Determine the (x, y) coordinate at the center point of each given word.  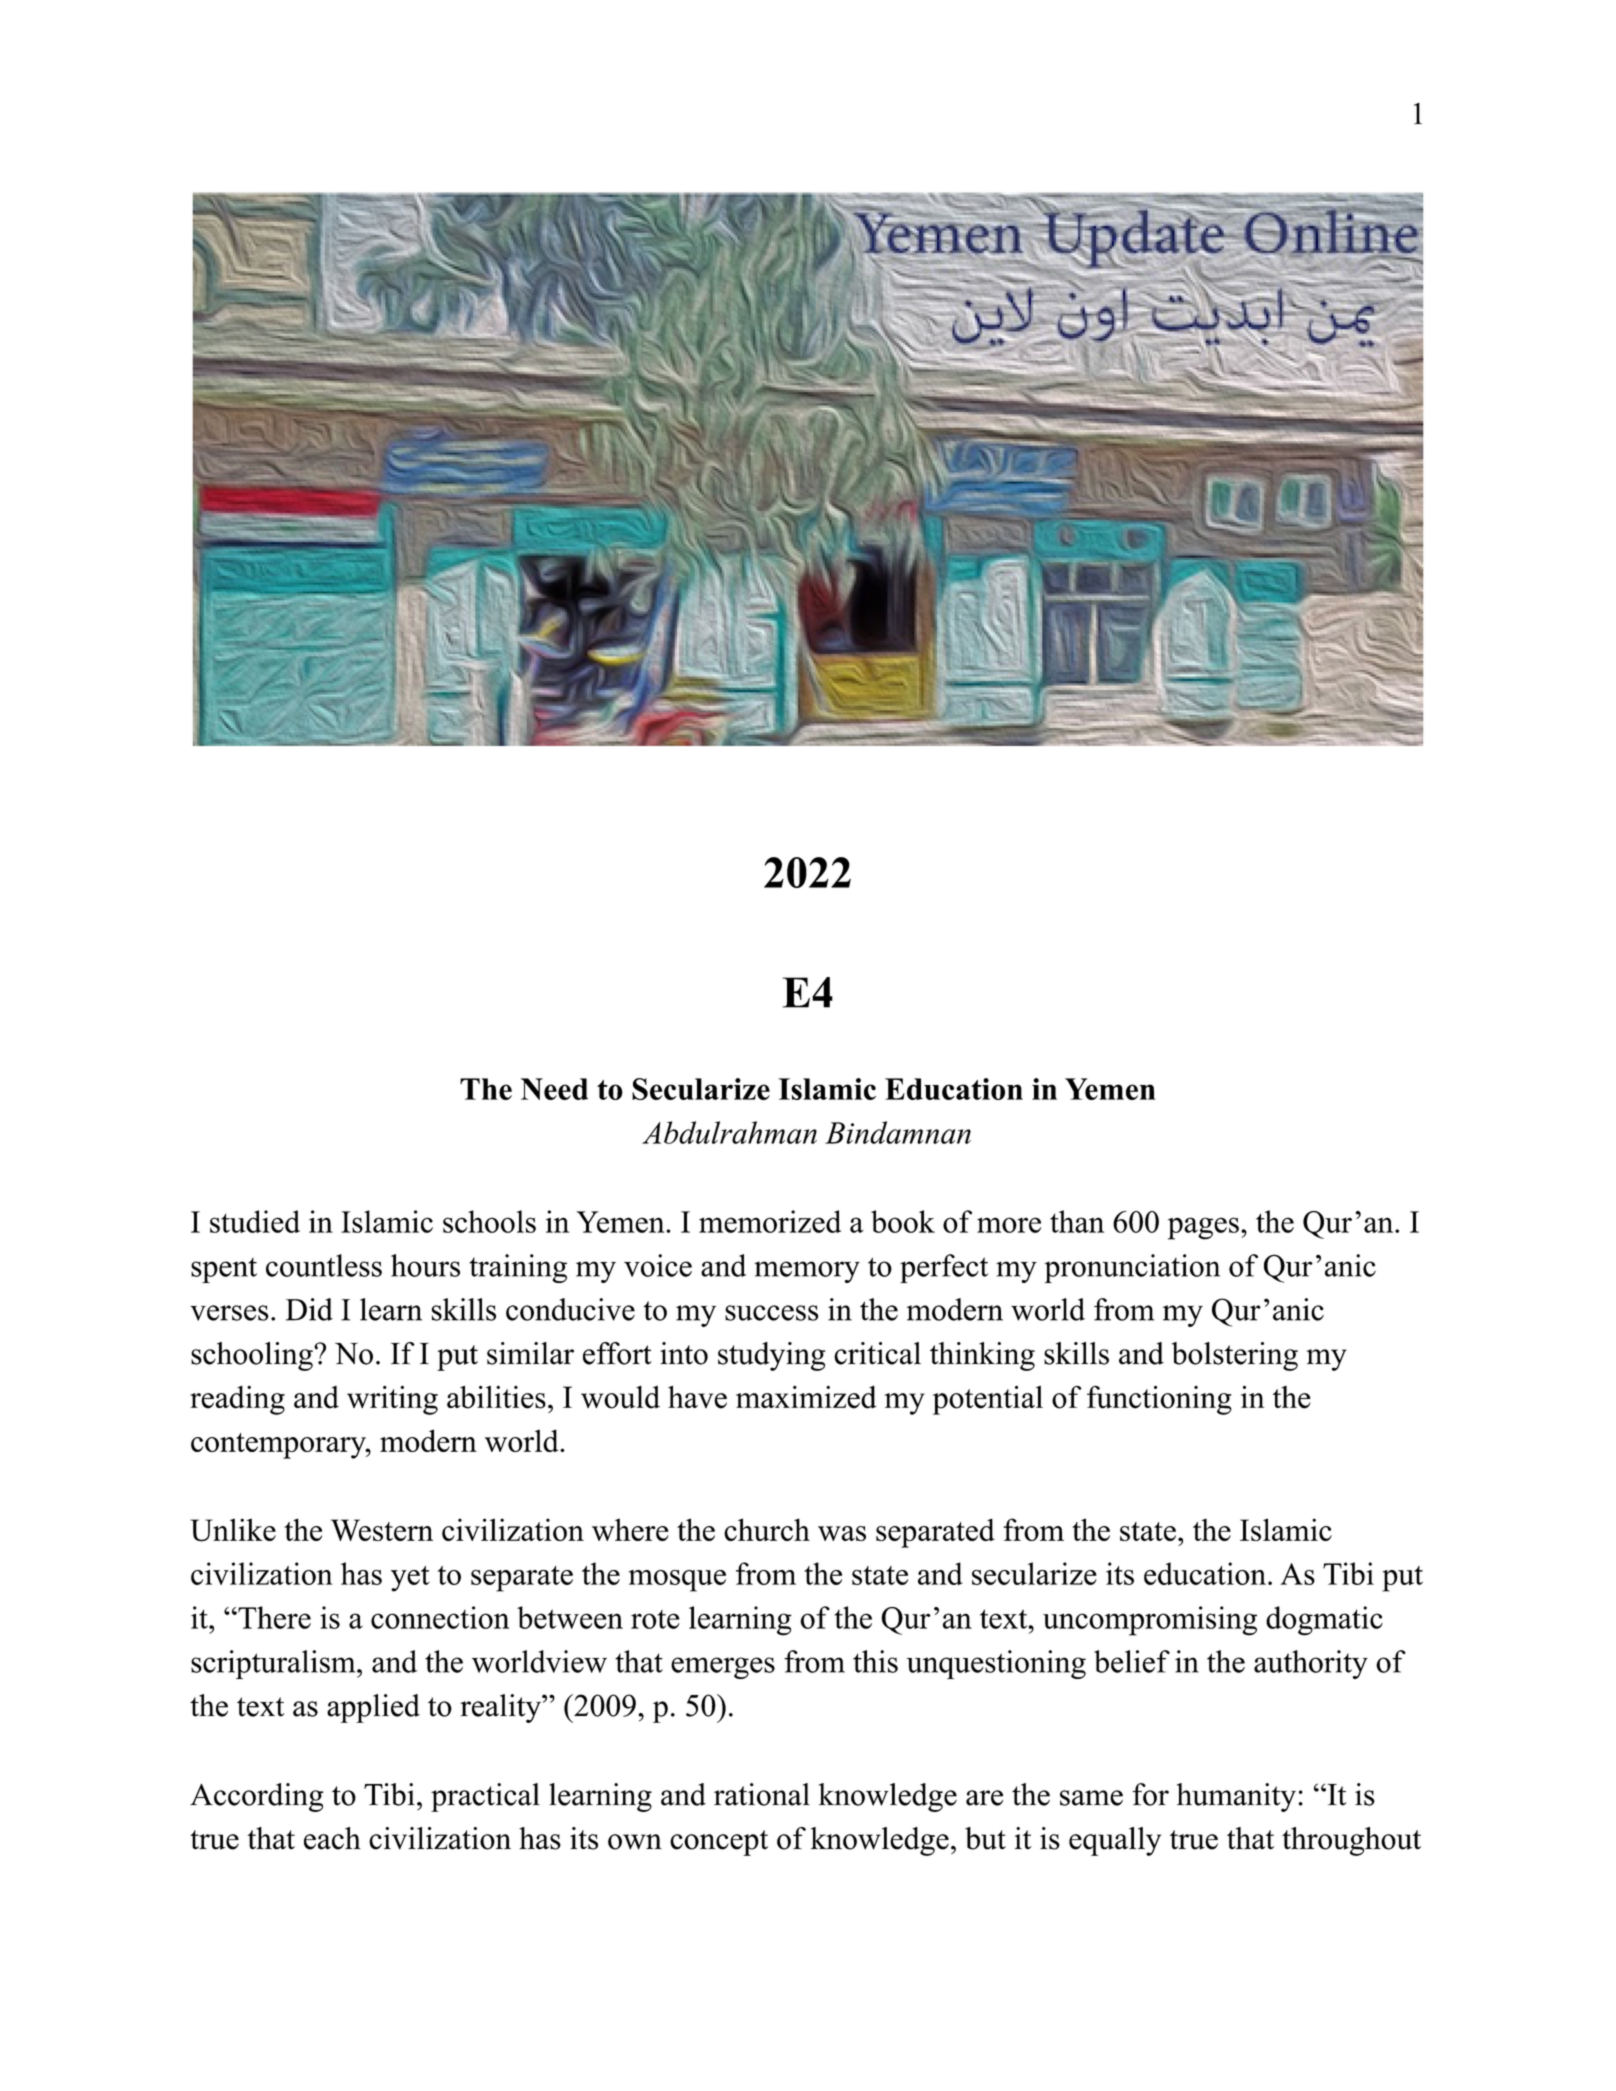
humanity (1236, 1797)
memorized (770, 1221)
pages (1203, 1228)
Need (554, 1089)
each (332, 1838)
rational (762, 1794)
